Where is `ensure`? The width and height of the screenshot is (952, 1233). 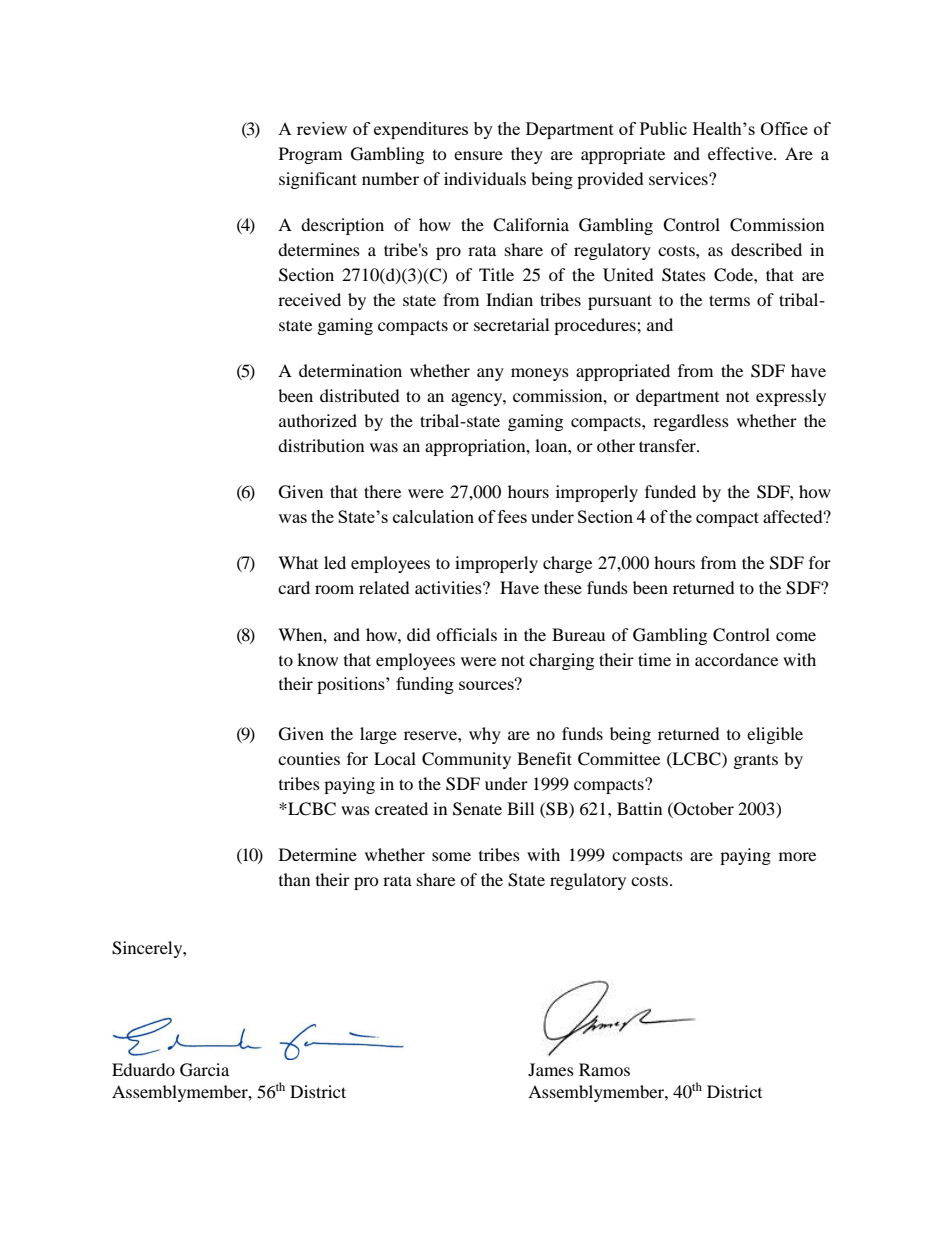 ensure is located at coordinates (478, 155).
